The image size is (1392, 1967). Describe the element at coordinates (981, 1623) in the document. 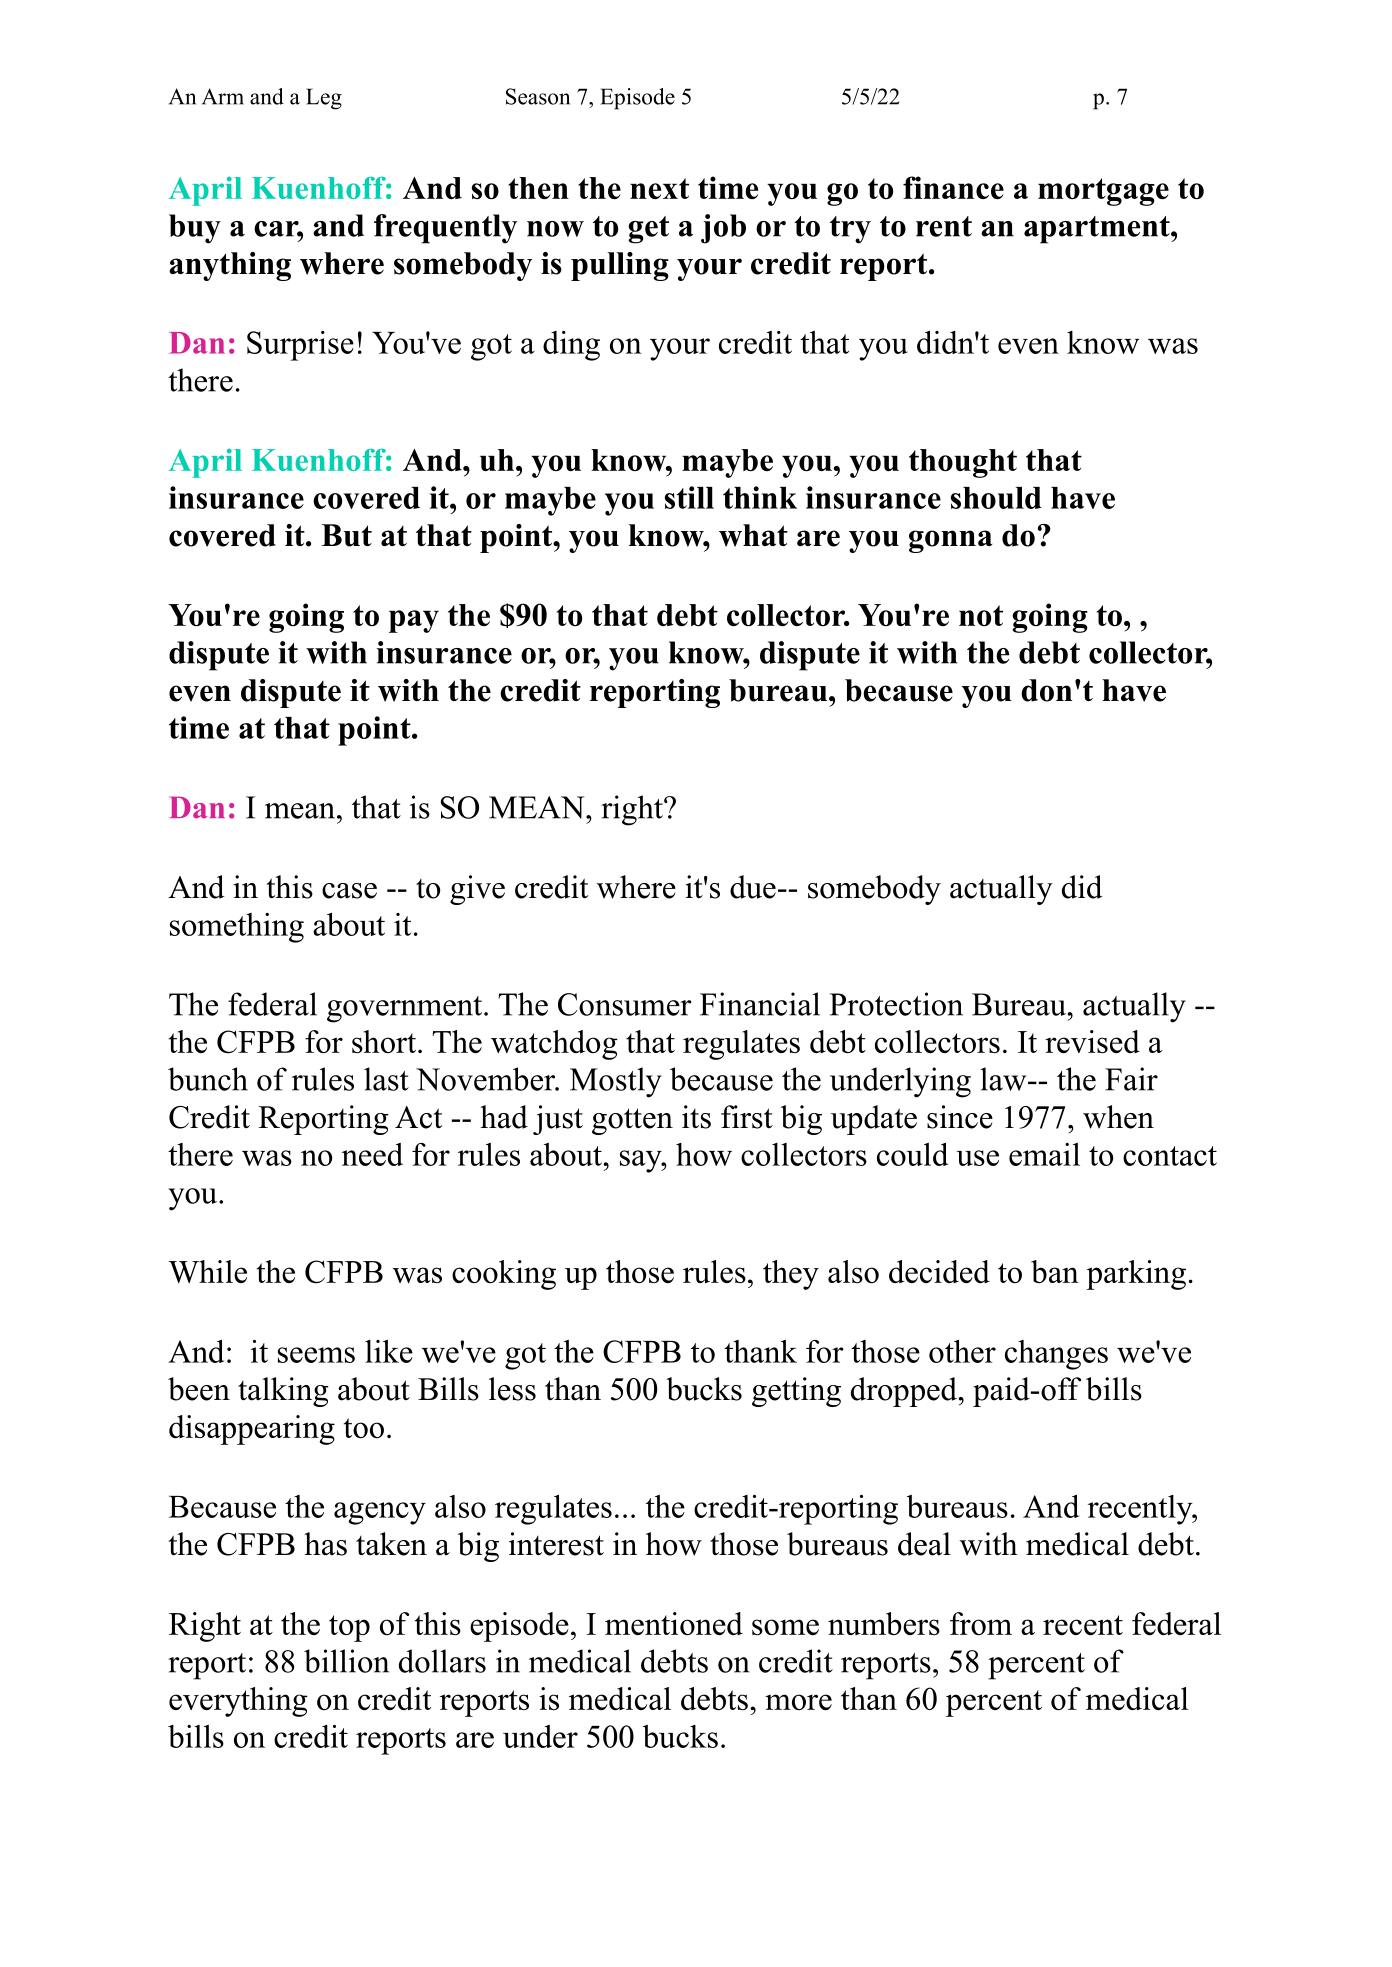

I see `from` at that location.
